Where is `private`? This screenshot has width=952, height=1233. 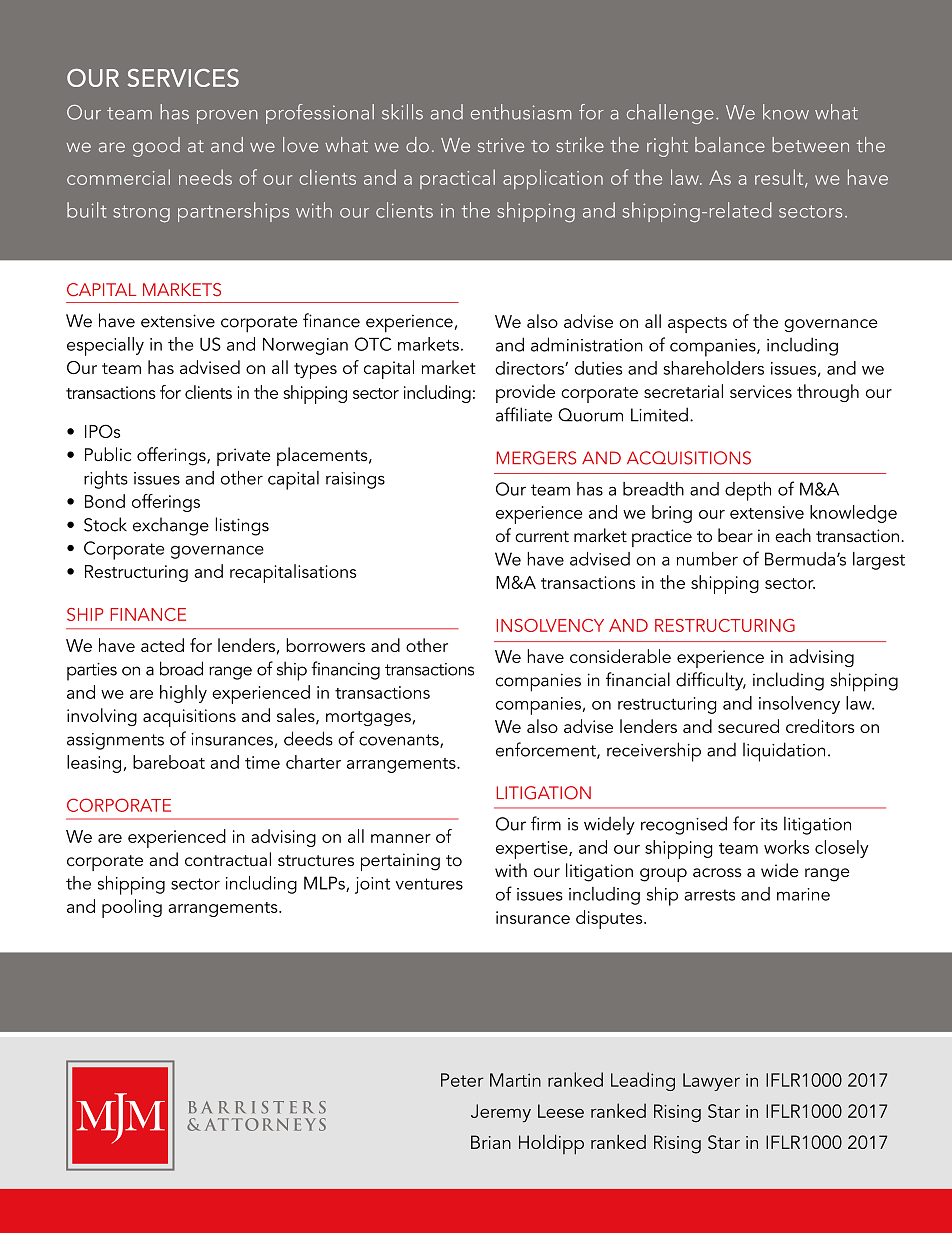 private is located at coordinates (244, 457).
